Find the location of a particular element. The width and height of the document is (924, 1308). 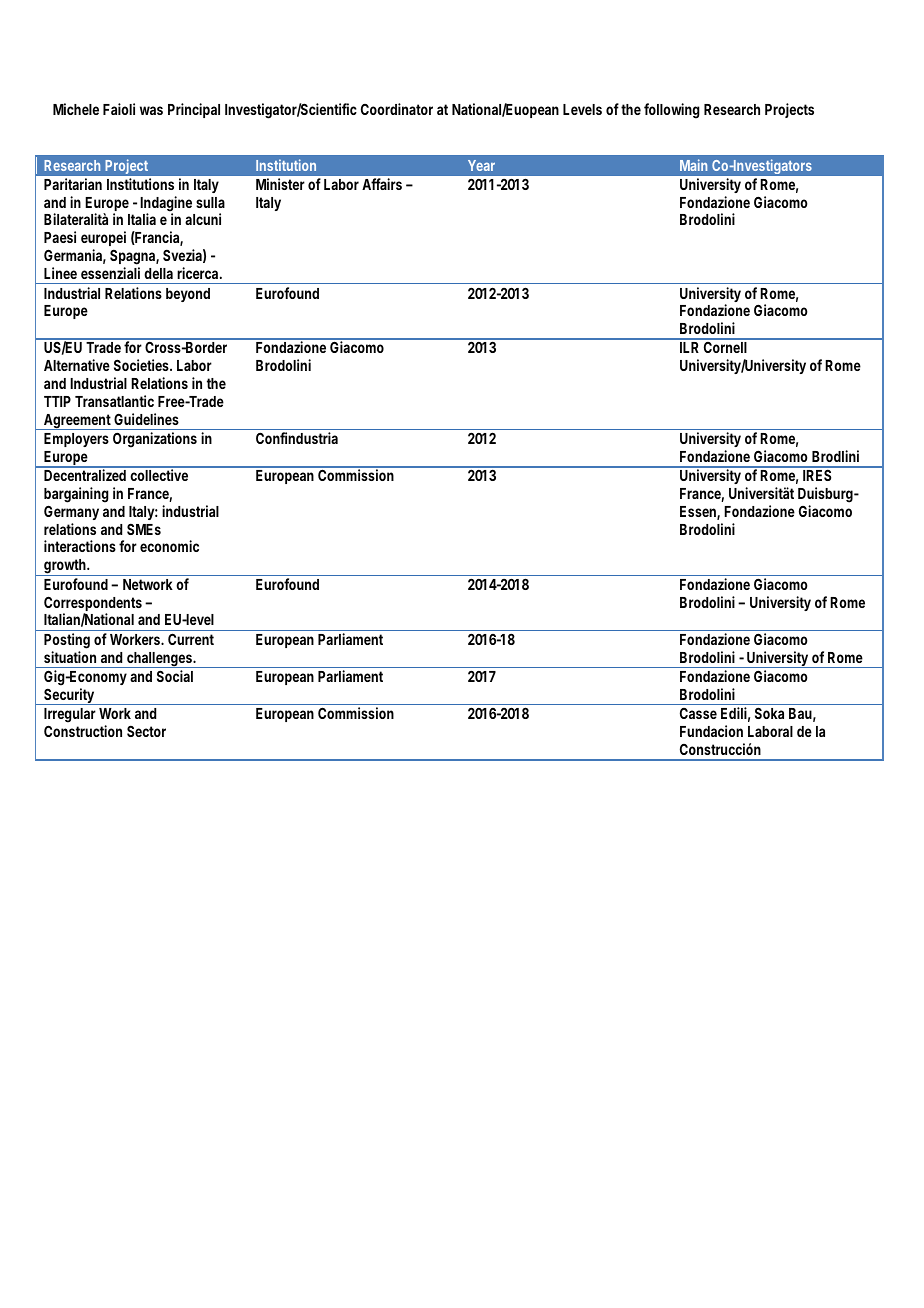

Sector is located at coordinates (146, 731).
